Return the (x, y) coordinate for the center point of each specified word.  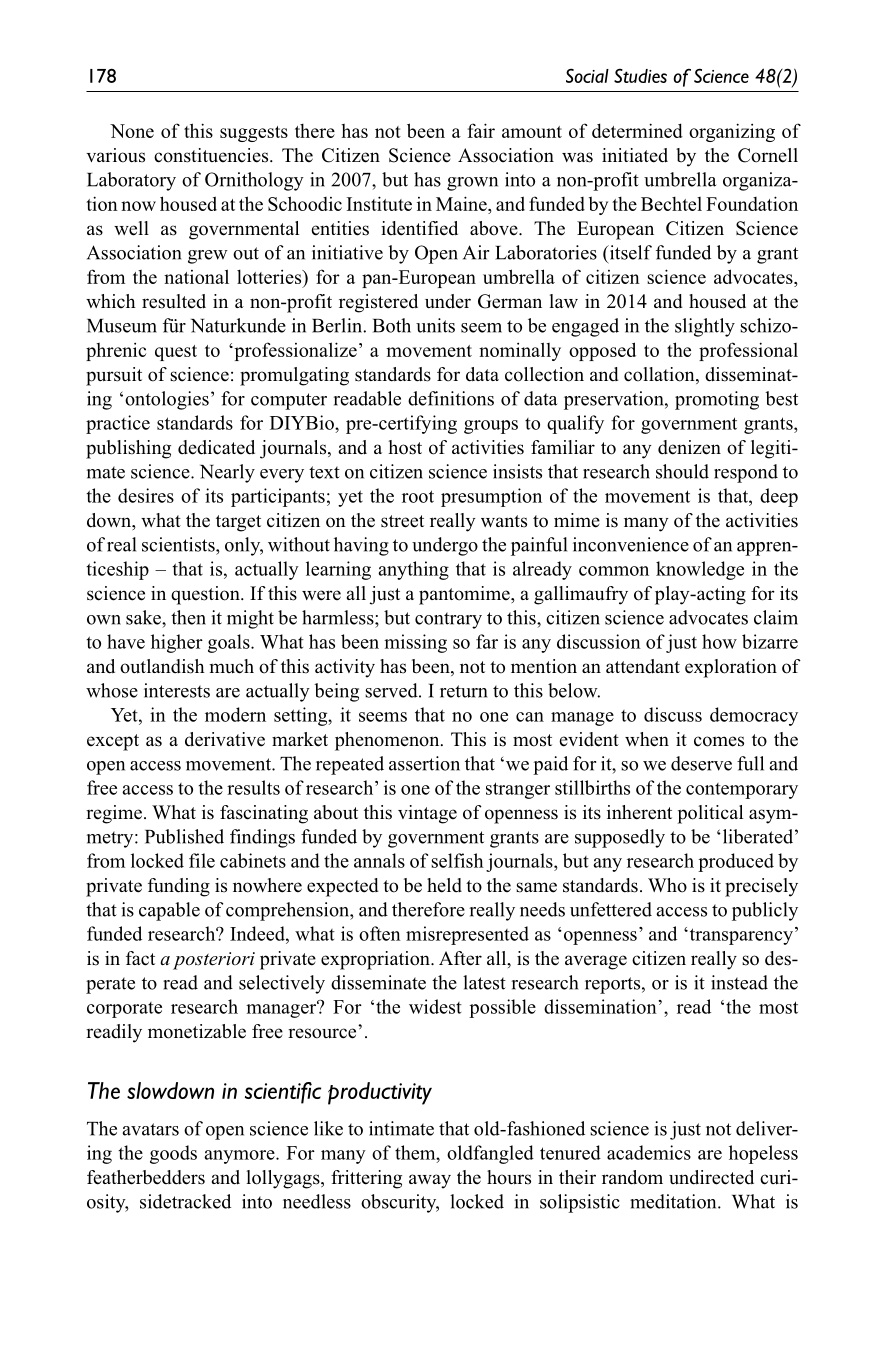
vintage (427, 814)
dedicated (216, 447)
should (682, 471)
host (405, 447)
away (430, 1181)
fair (481, 130)
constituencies (212, 155)
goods (173, 1154)
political (710, 814)
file (202, 860)
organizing (732, 132)
